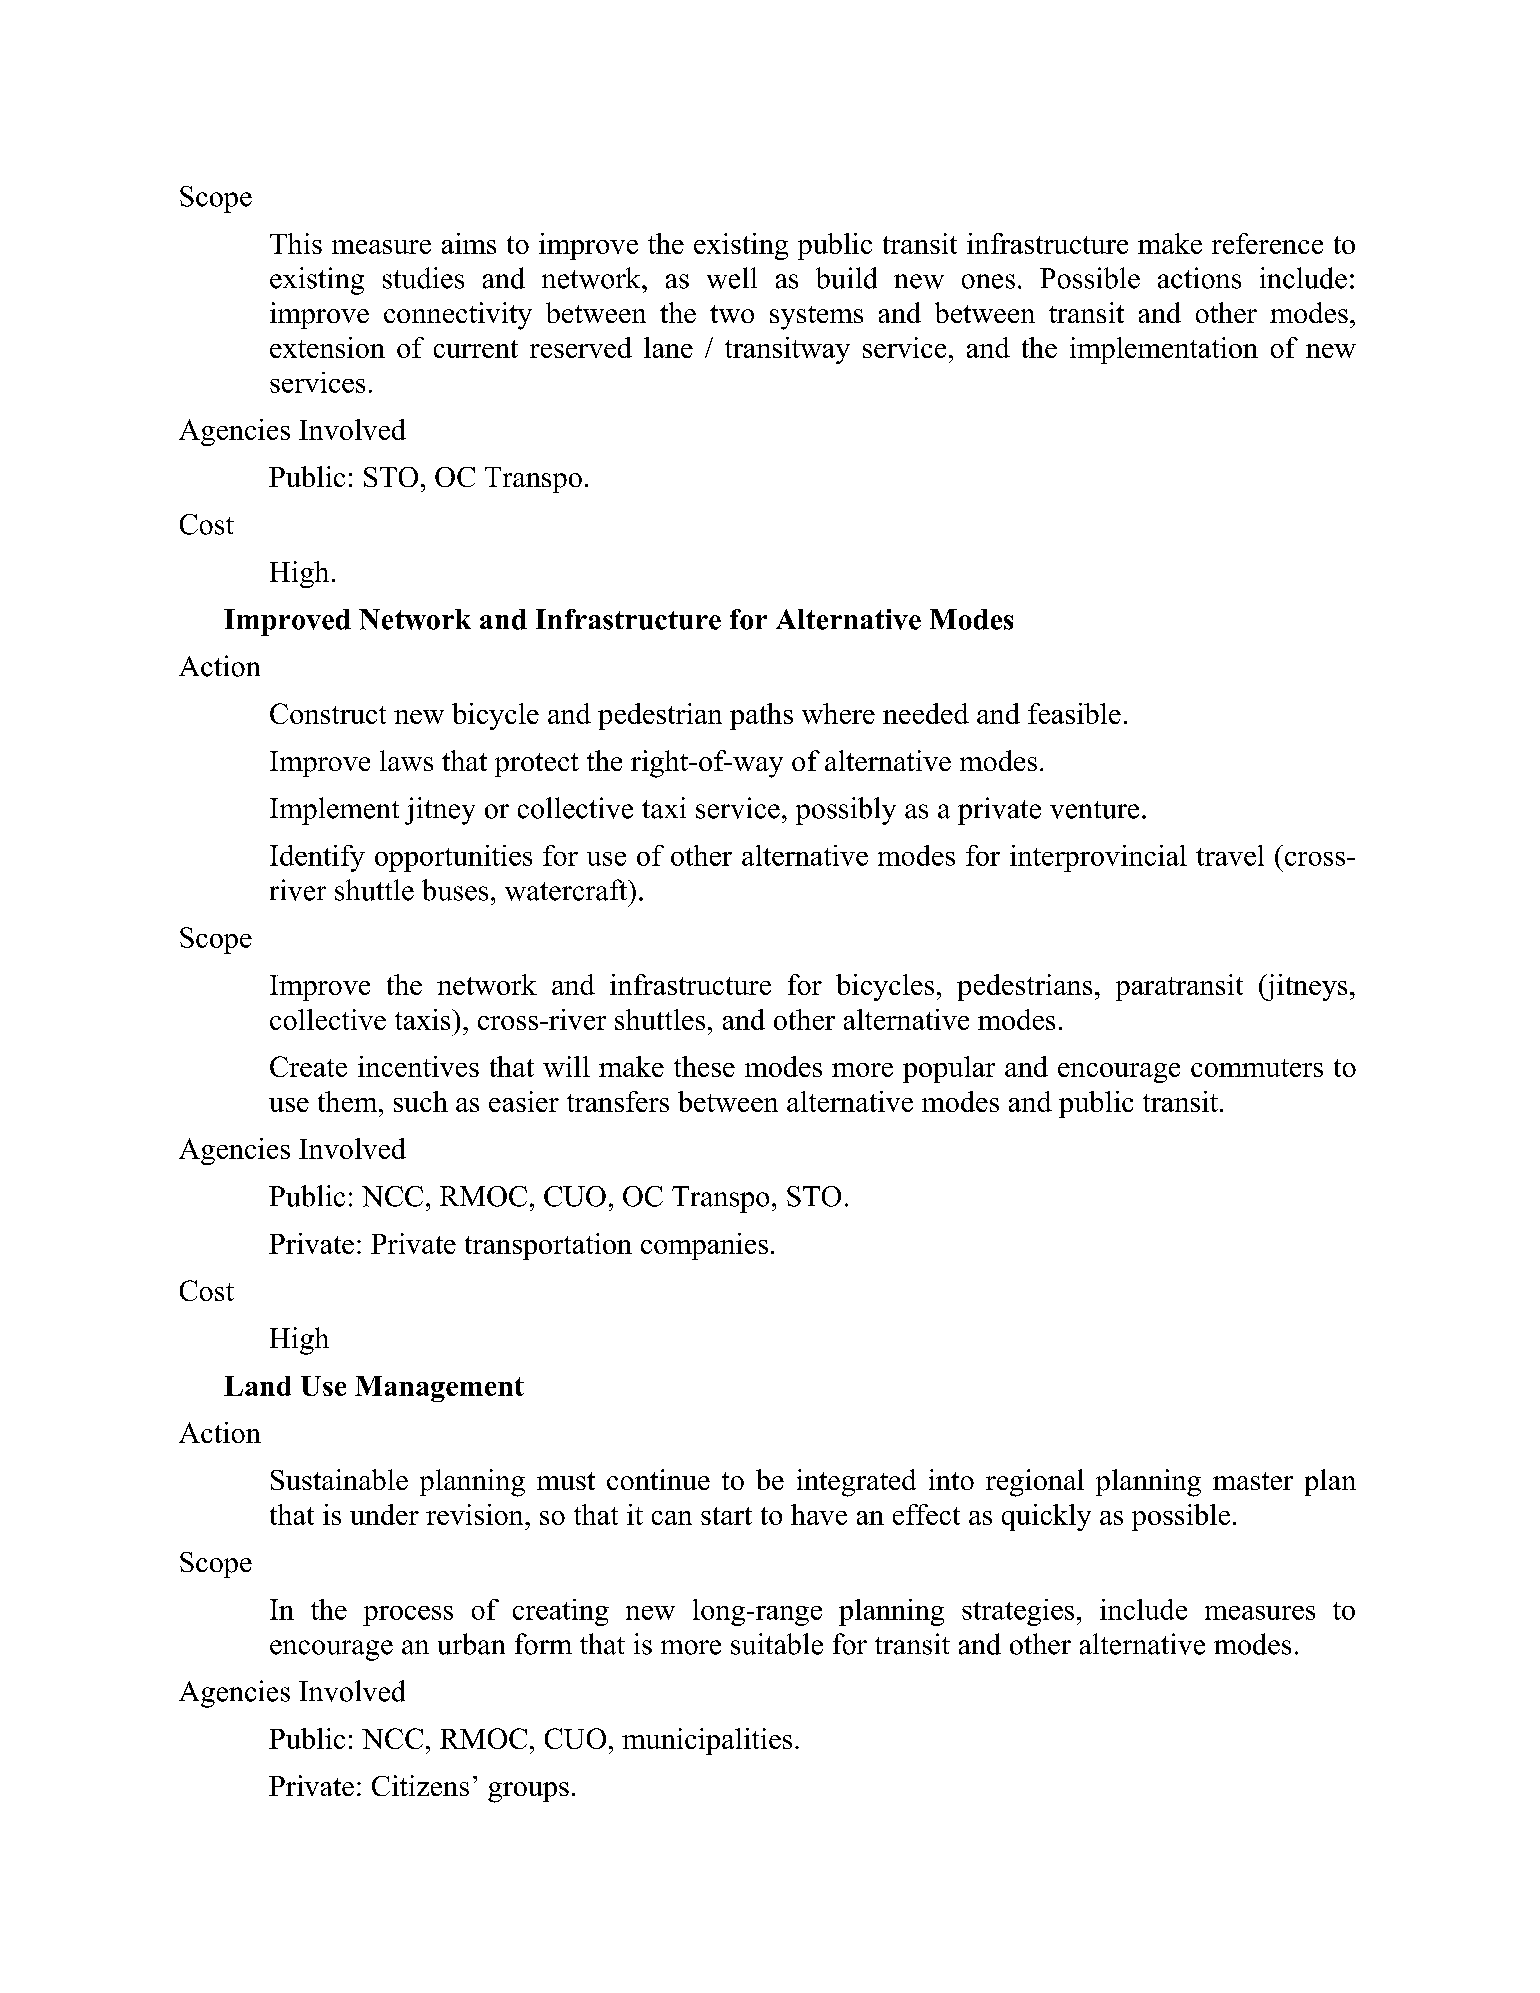  What do you see at coordinates (761, 716) in the screenshot?
I see `paths` at bounding box center [761, 716].
